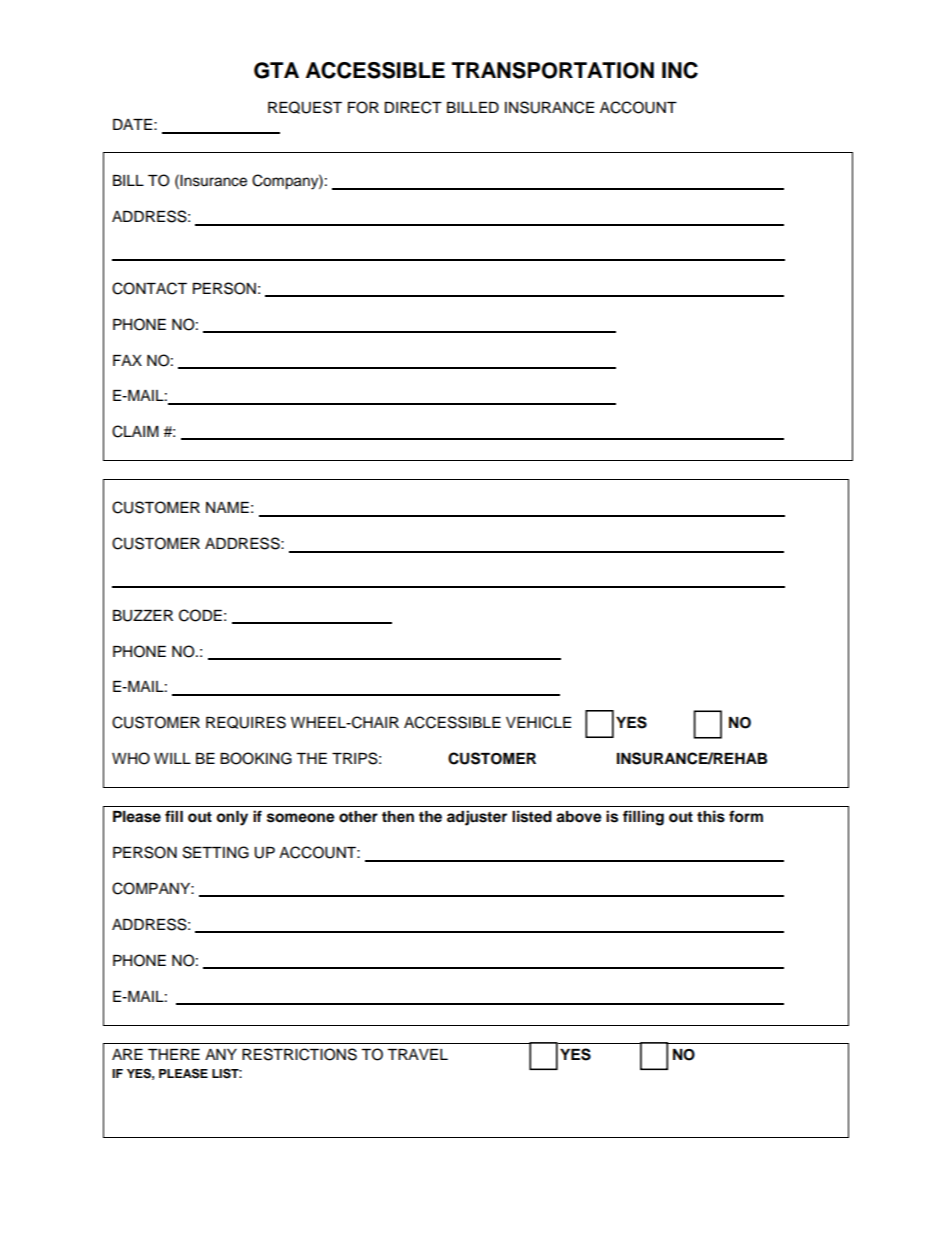  I want to click on adjuster, so click(477, 818).
